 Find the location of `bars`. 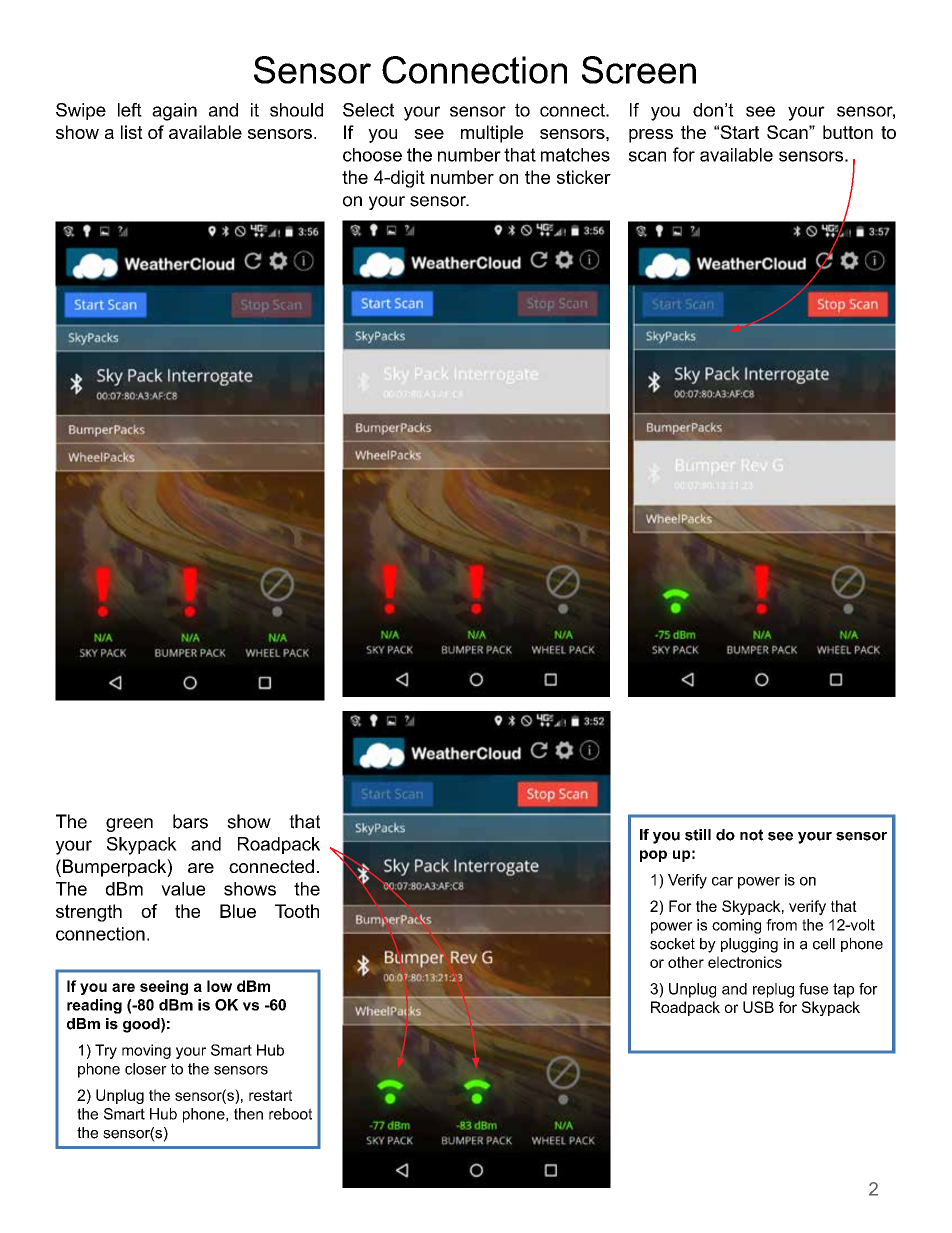

bars is located at coordinates (190, 821).
